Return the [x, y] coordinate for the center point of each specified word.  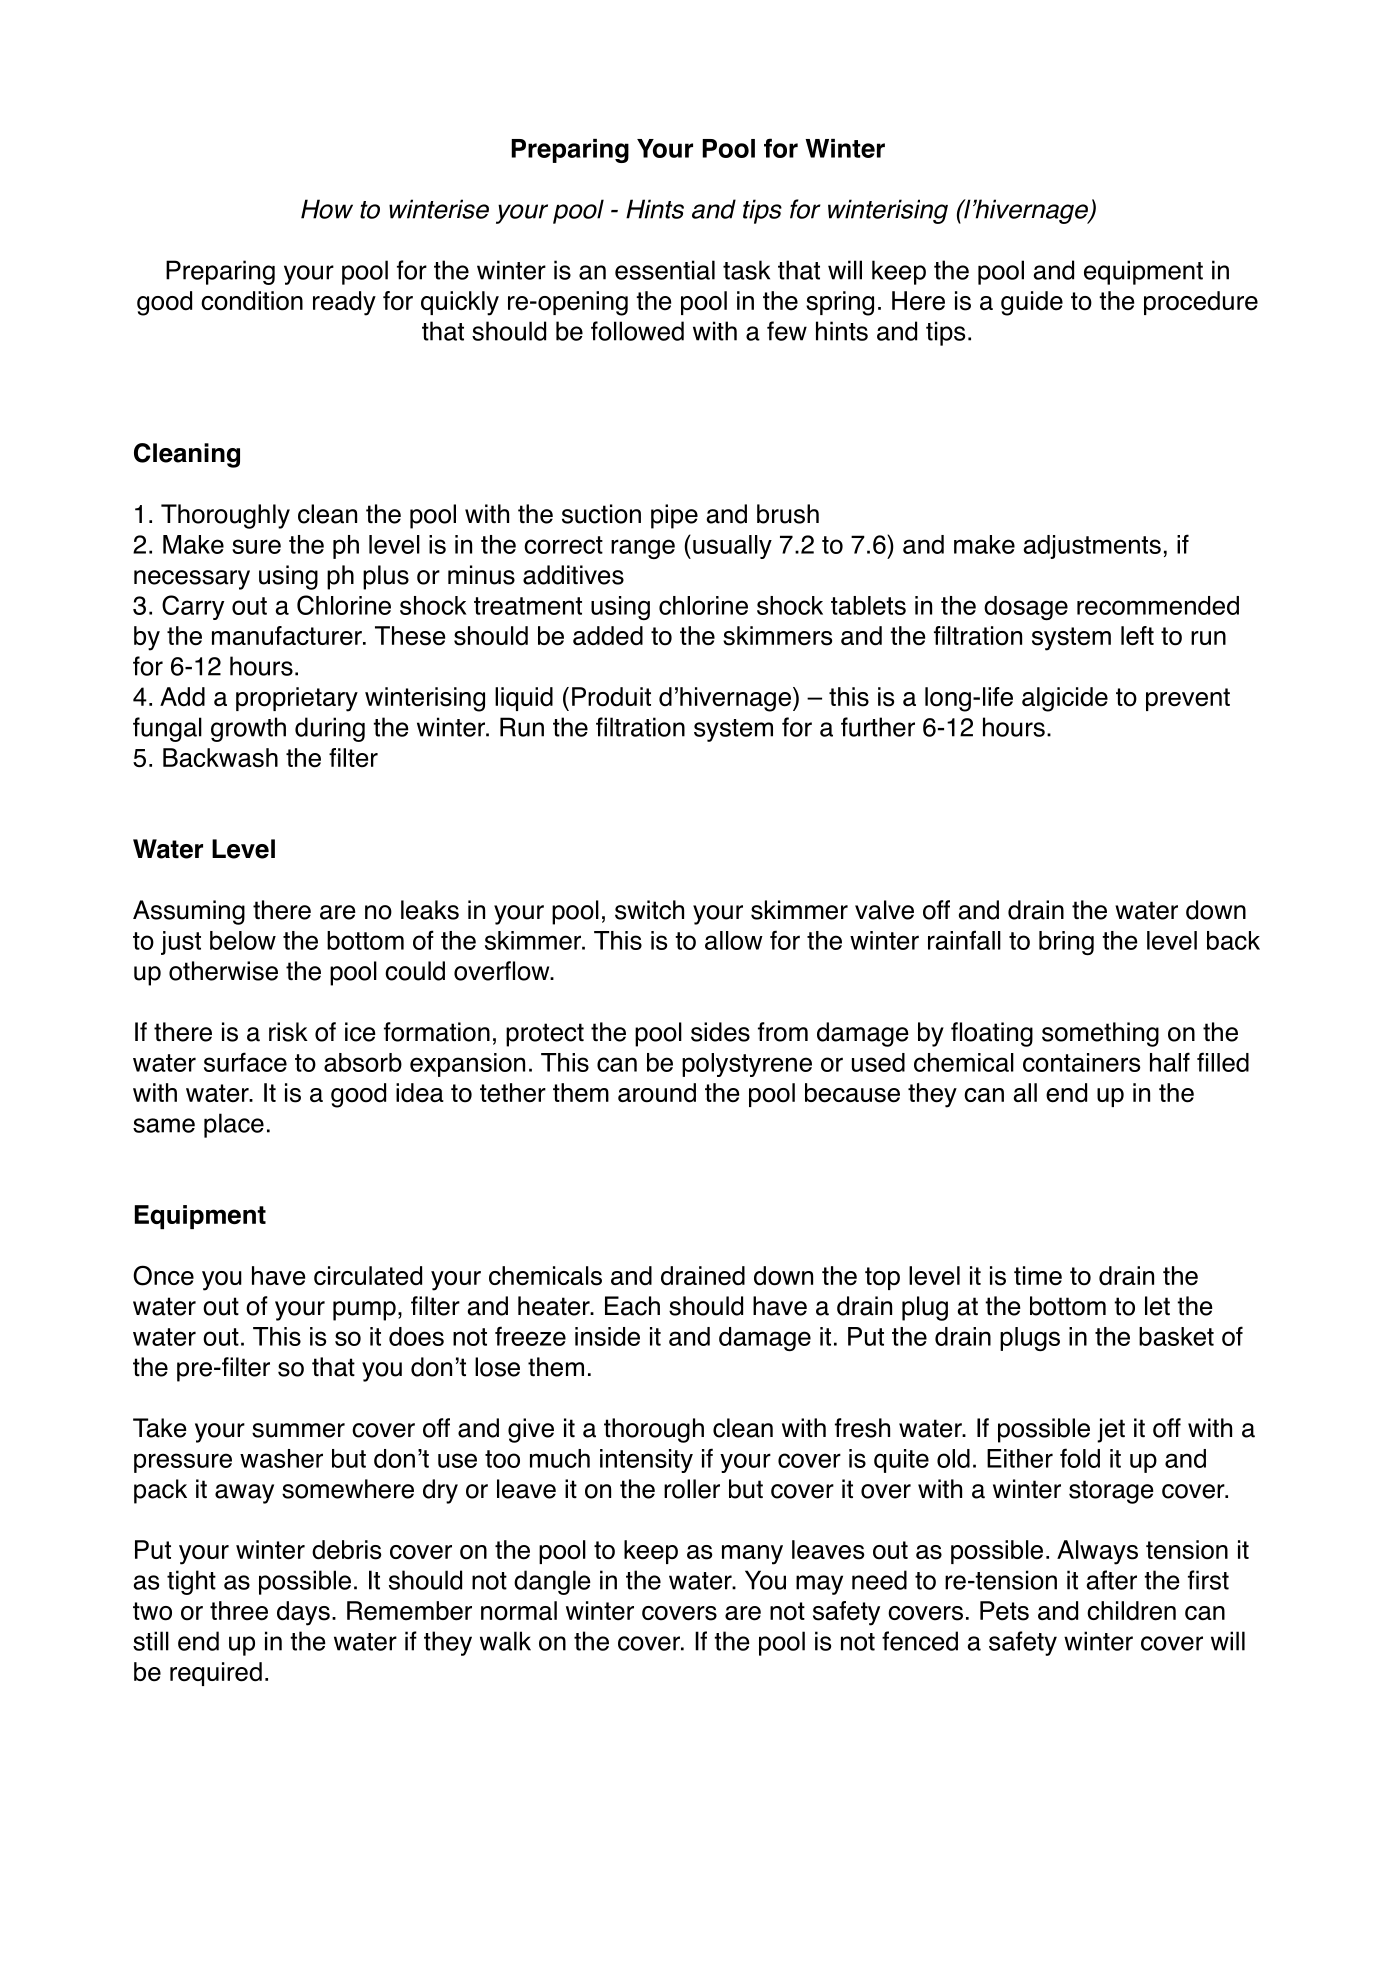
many [752, 1555]
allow [734, 940]
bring [1066, 943]
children [1131, 1611]
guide [1032, 303]
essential [665, 270]
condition [252, 301]
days [303, 1613]
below [243, 940]
